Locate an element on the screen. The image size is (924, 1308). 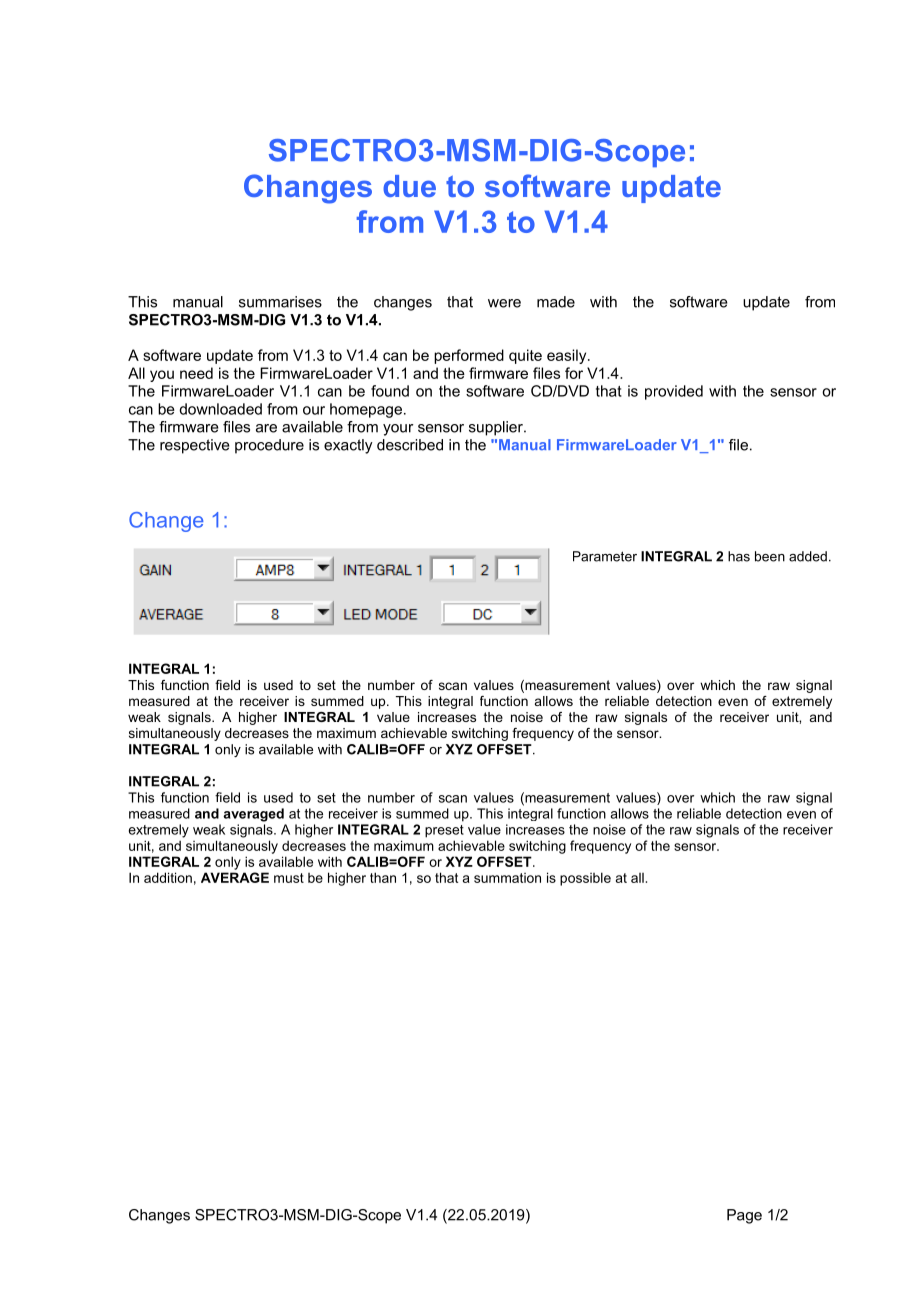
made is located at coordinates (556, 302).
